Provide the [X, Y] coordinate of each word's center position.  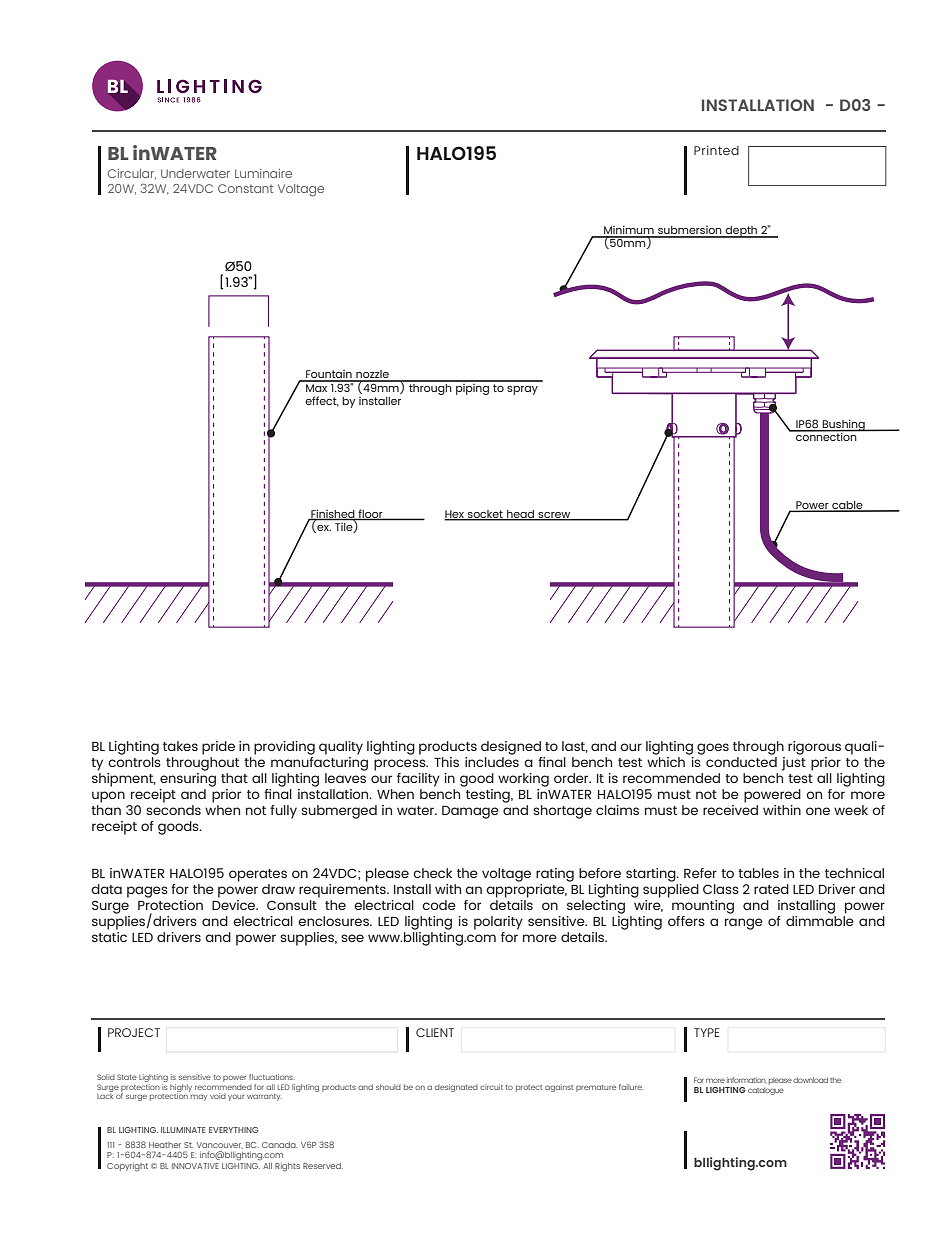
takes [180, 746]
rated [771, 889]
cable [847, 506]
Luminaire [263, 173]
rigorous [814, 748]
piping [472, 388]
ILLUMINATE [183, 1130]
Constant [245, 188]
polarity [498, 923]
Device [235, 905]
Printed [716, 150]
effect [322, 401]
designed [511, 748]
